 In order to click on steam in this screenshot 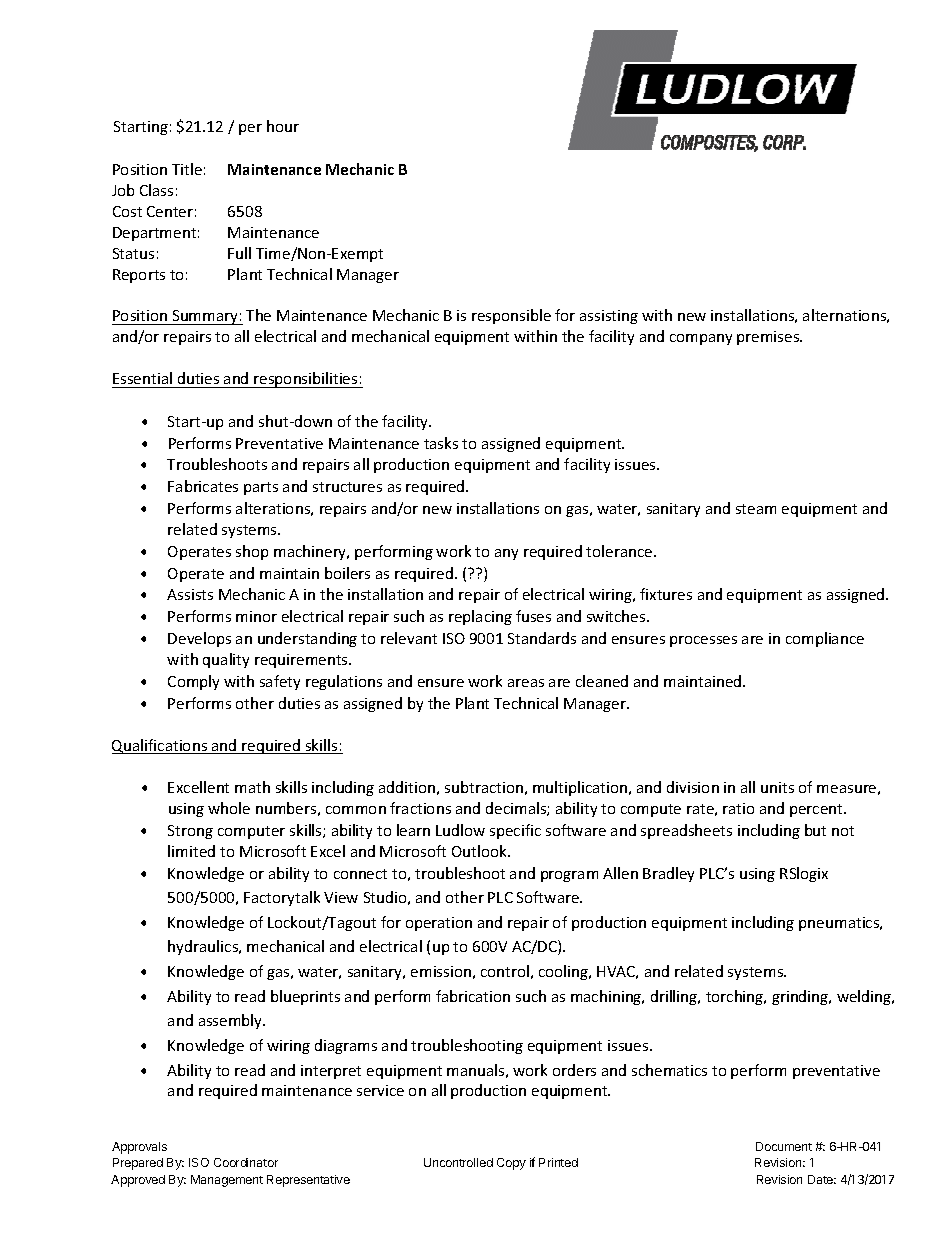, I will do `click(756, 509)`.
